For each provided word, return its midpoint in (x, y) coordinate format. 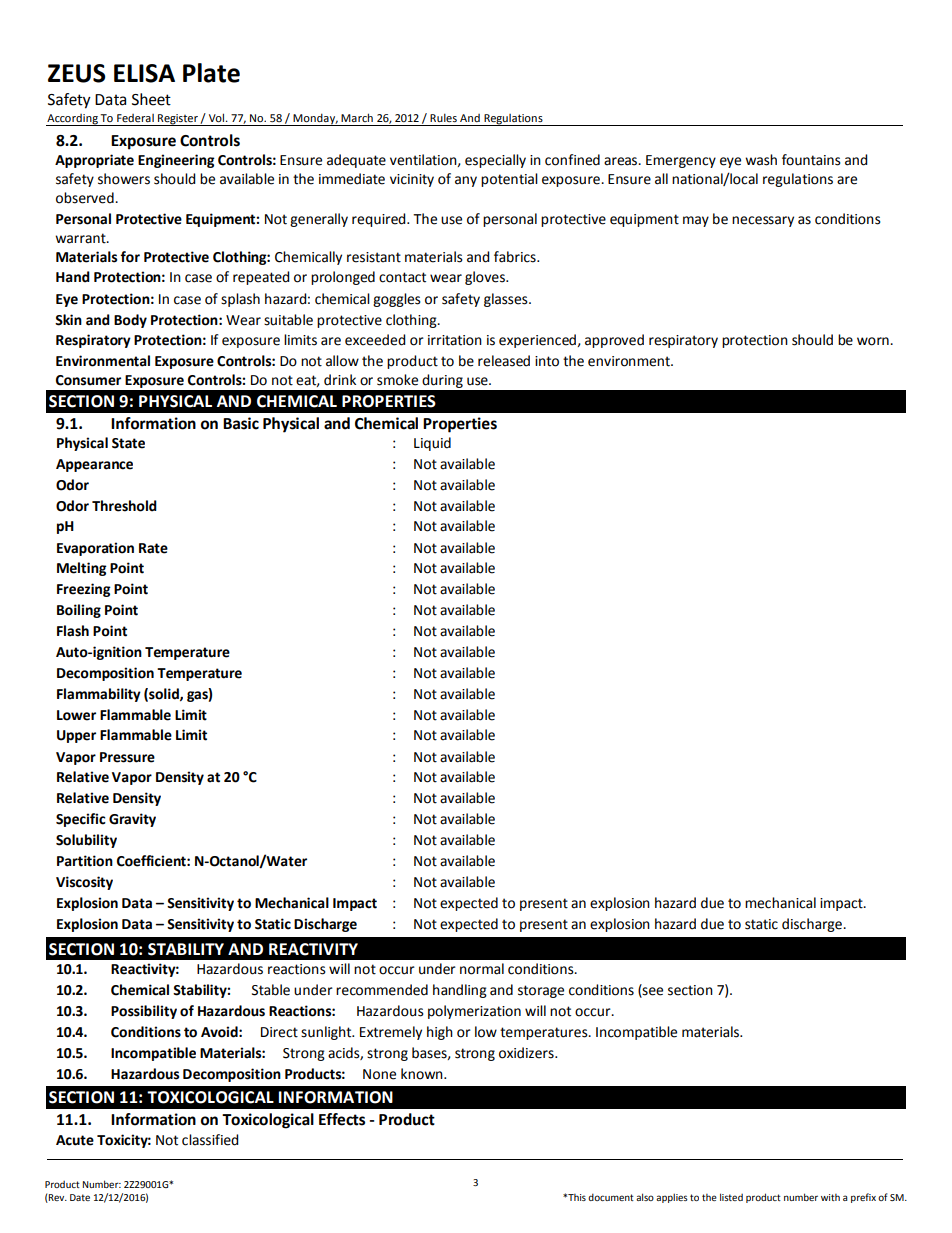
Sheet (151, 99)
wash (761, 160)
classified (210, 1140)
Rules (443, 117)
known (423, 1074)
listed (731, 1197)
